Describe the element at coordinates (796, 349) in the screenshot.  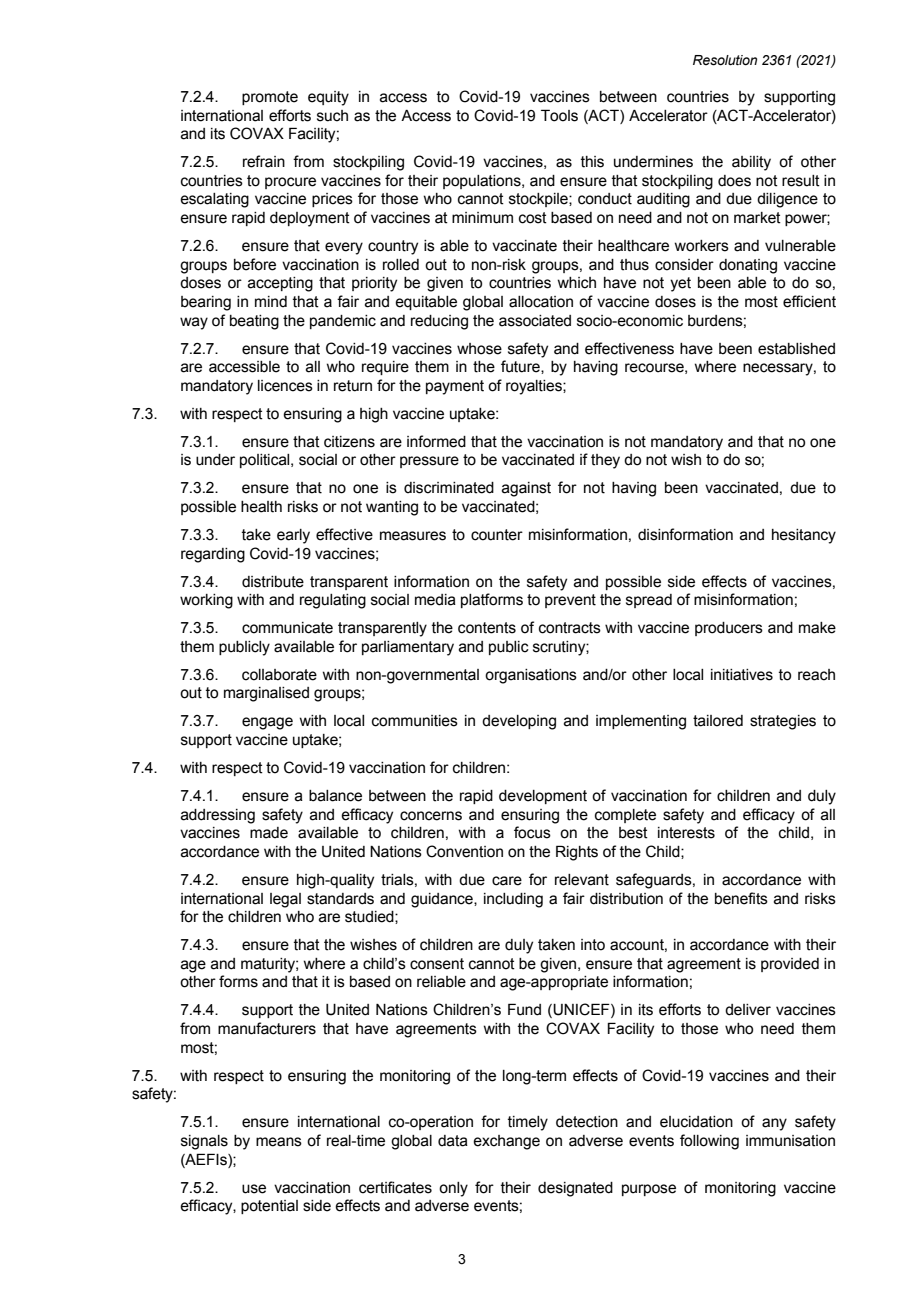
I see `established` at that location.
